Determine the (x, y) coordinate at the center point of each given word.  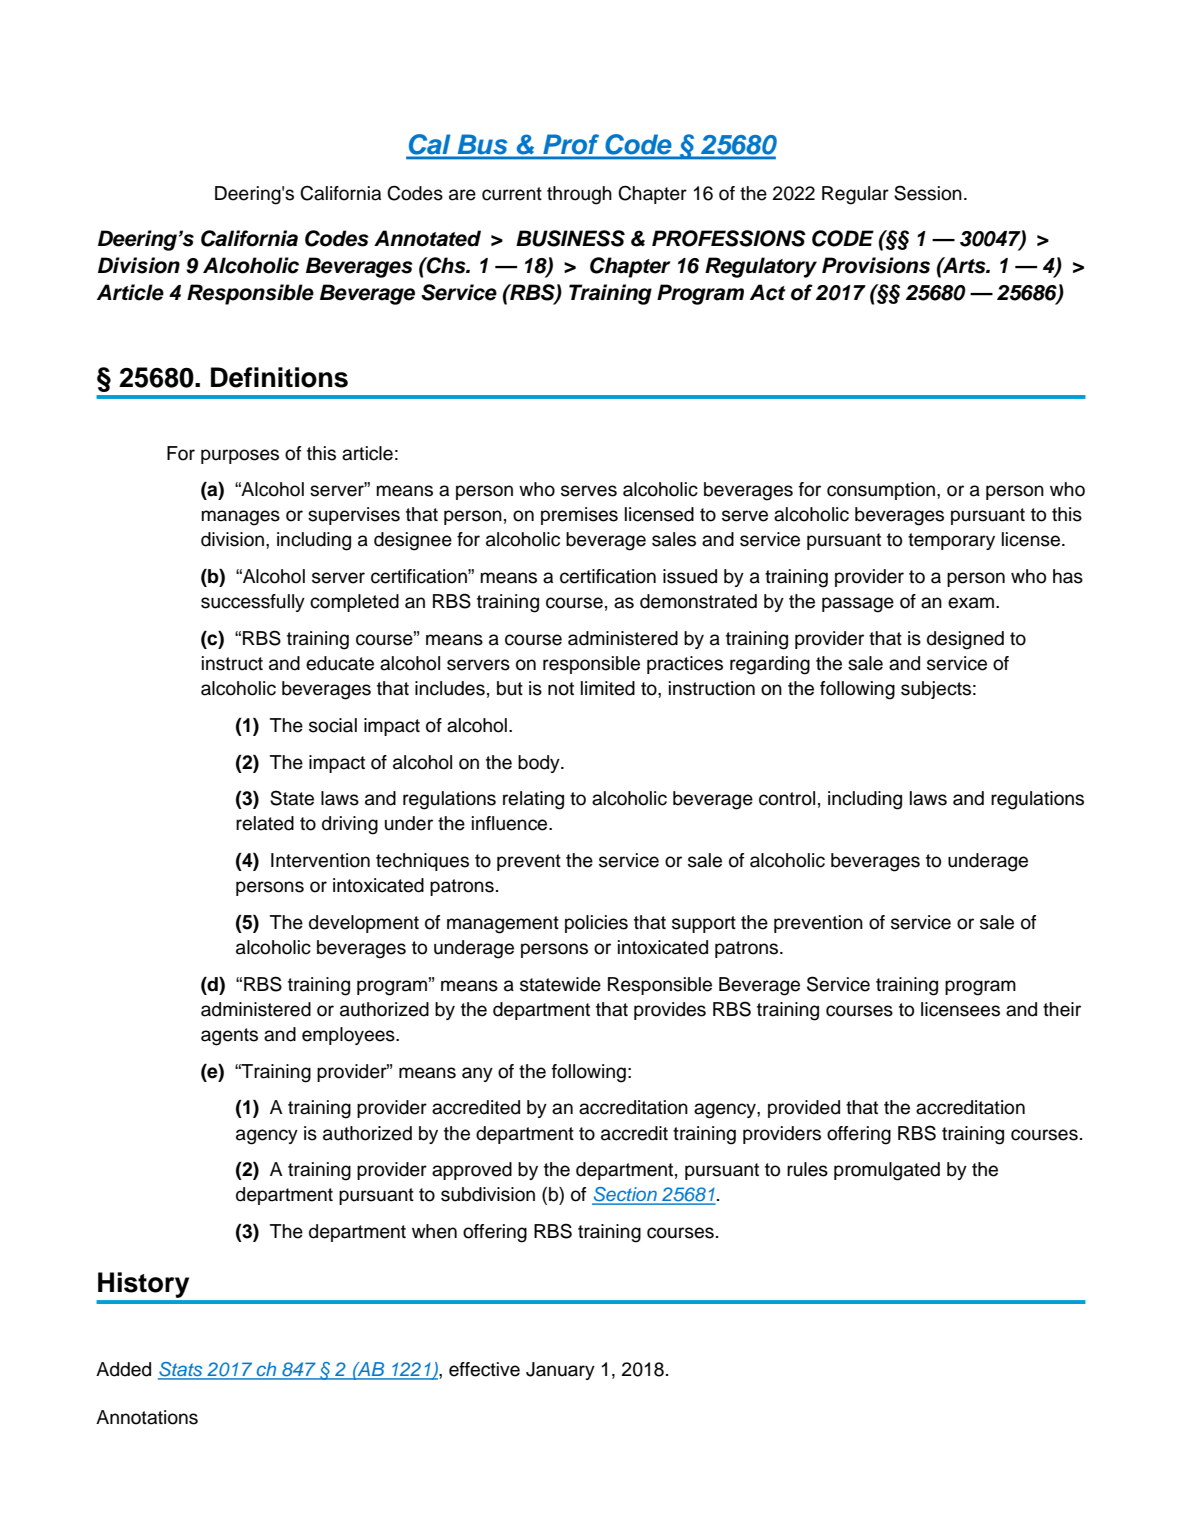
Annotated (427, 238)
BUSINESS (570, 238)
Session (928, 193)
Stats (181, 1370)
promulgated (887, 1171)
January (560, 1371)
